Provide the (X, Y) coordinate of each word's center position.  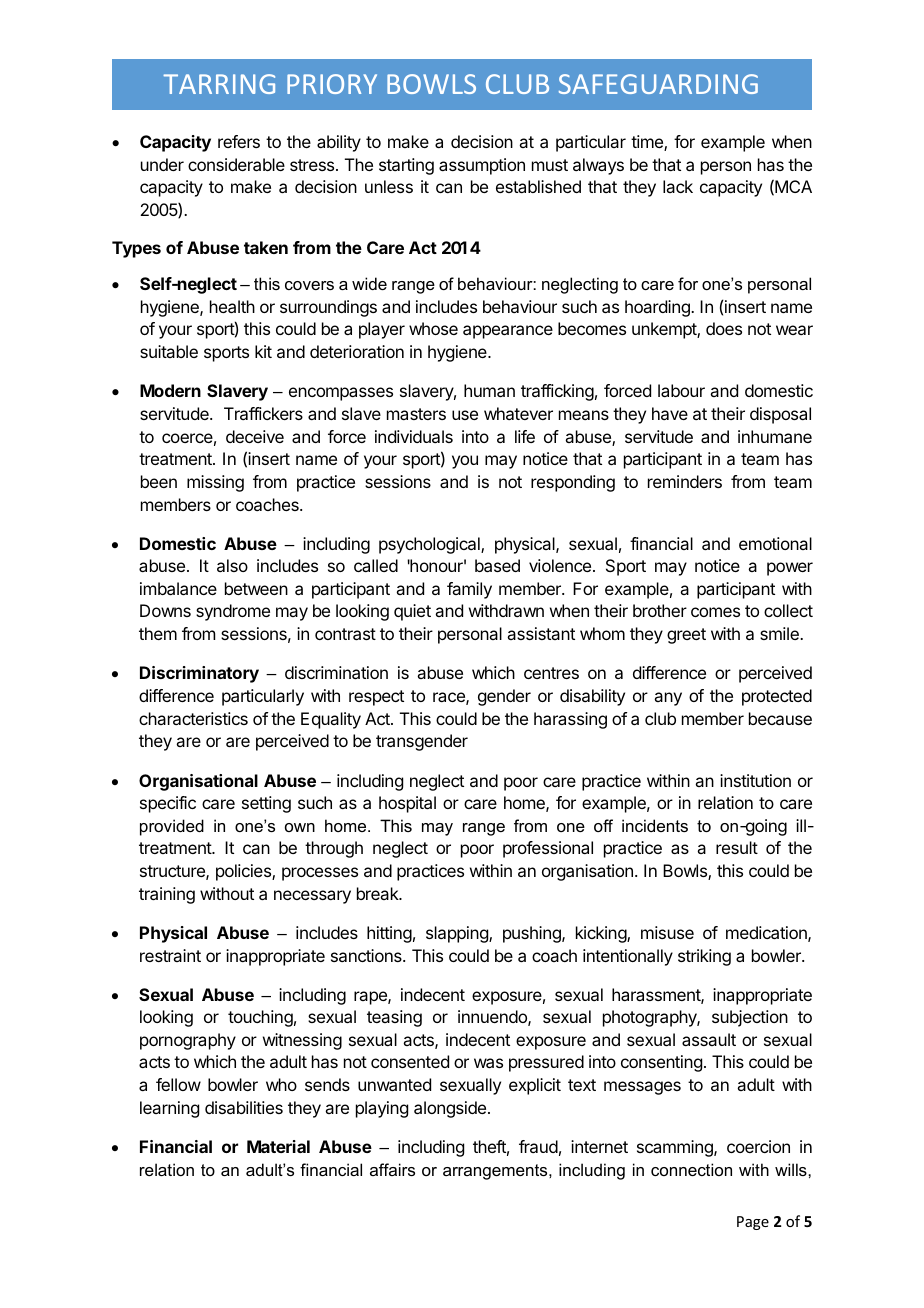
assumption (482, 166)
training (167, 895)
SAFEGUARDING (658, 84)
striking (704, 957)
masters (416, 414)
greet (686, 636)
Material (278, 1146)
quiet (412, 612)
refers (239, 141)
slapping (458, 934)
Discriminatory (199, 674)
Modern (170, 390)
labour (681, 390)
